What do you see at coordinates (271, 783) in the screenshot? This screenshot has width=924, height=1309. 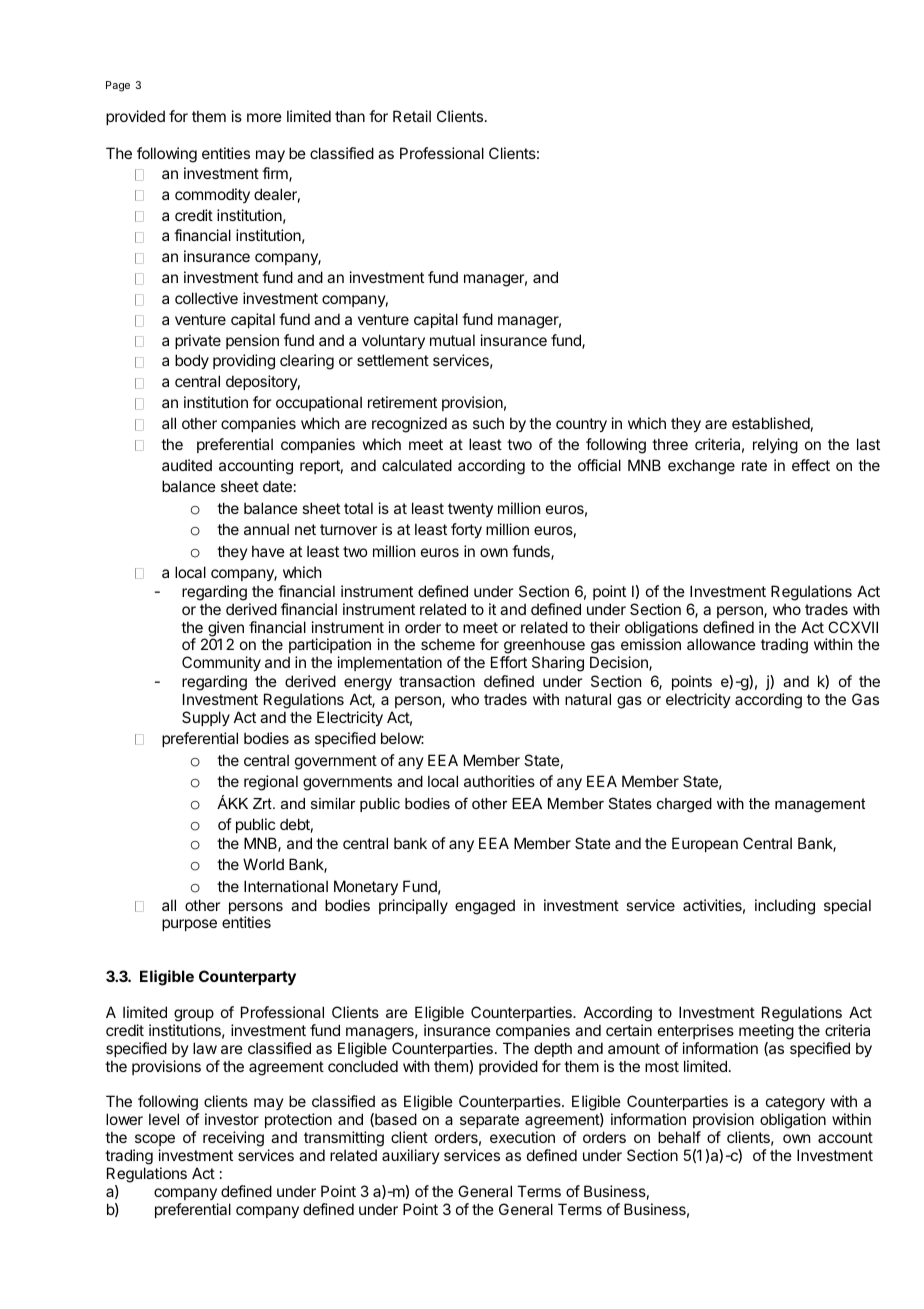 I see `regional` at bounding box center [271, 783].
